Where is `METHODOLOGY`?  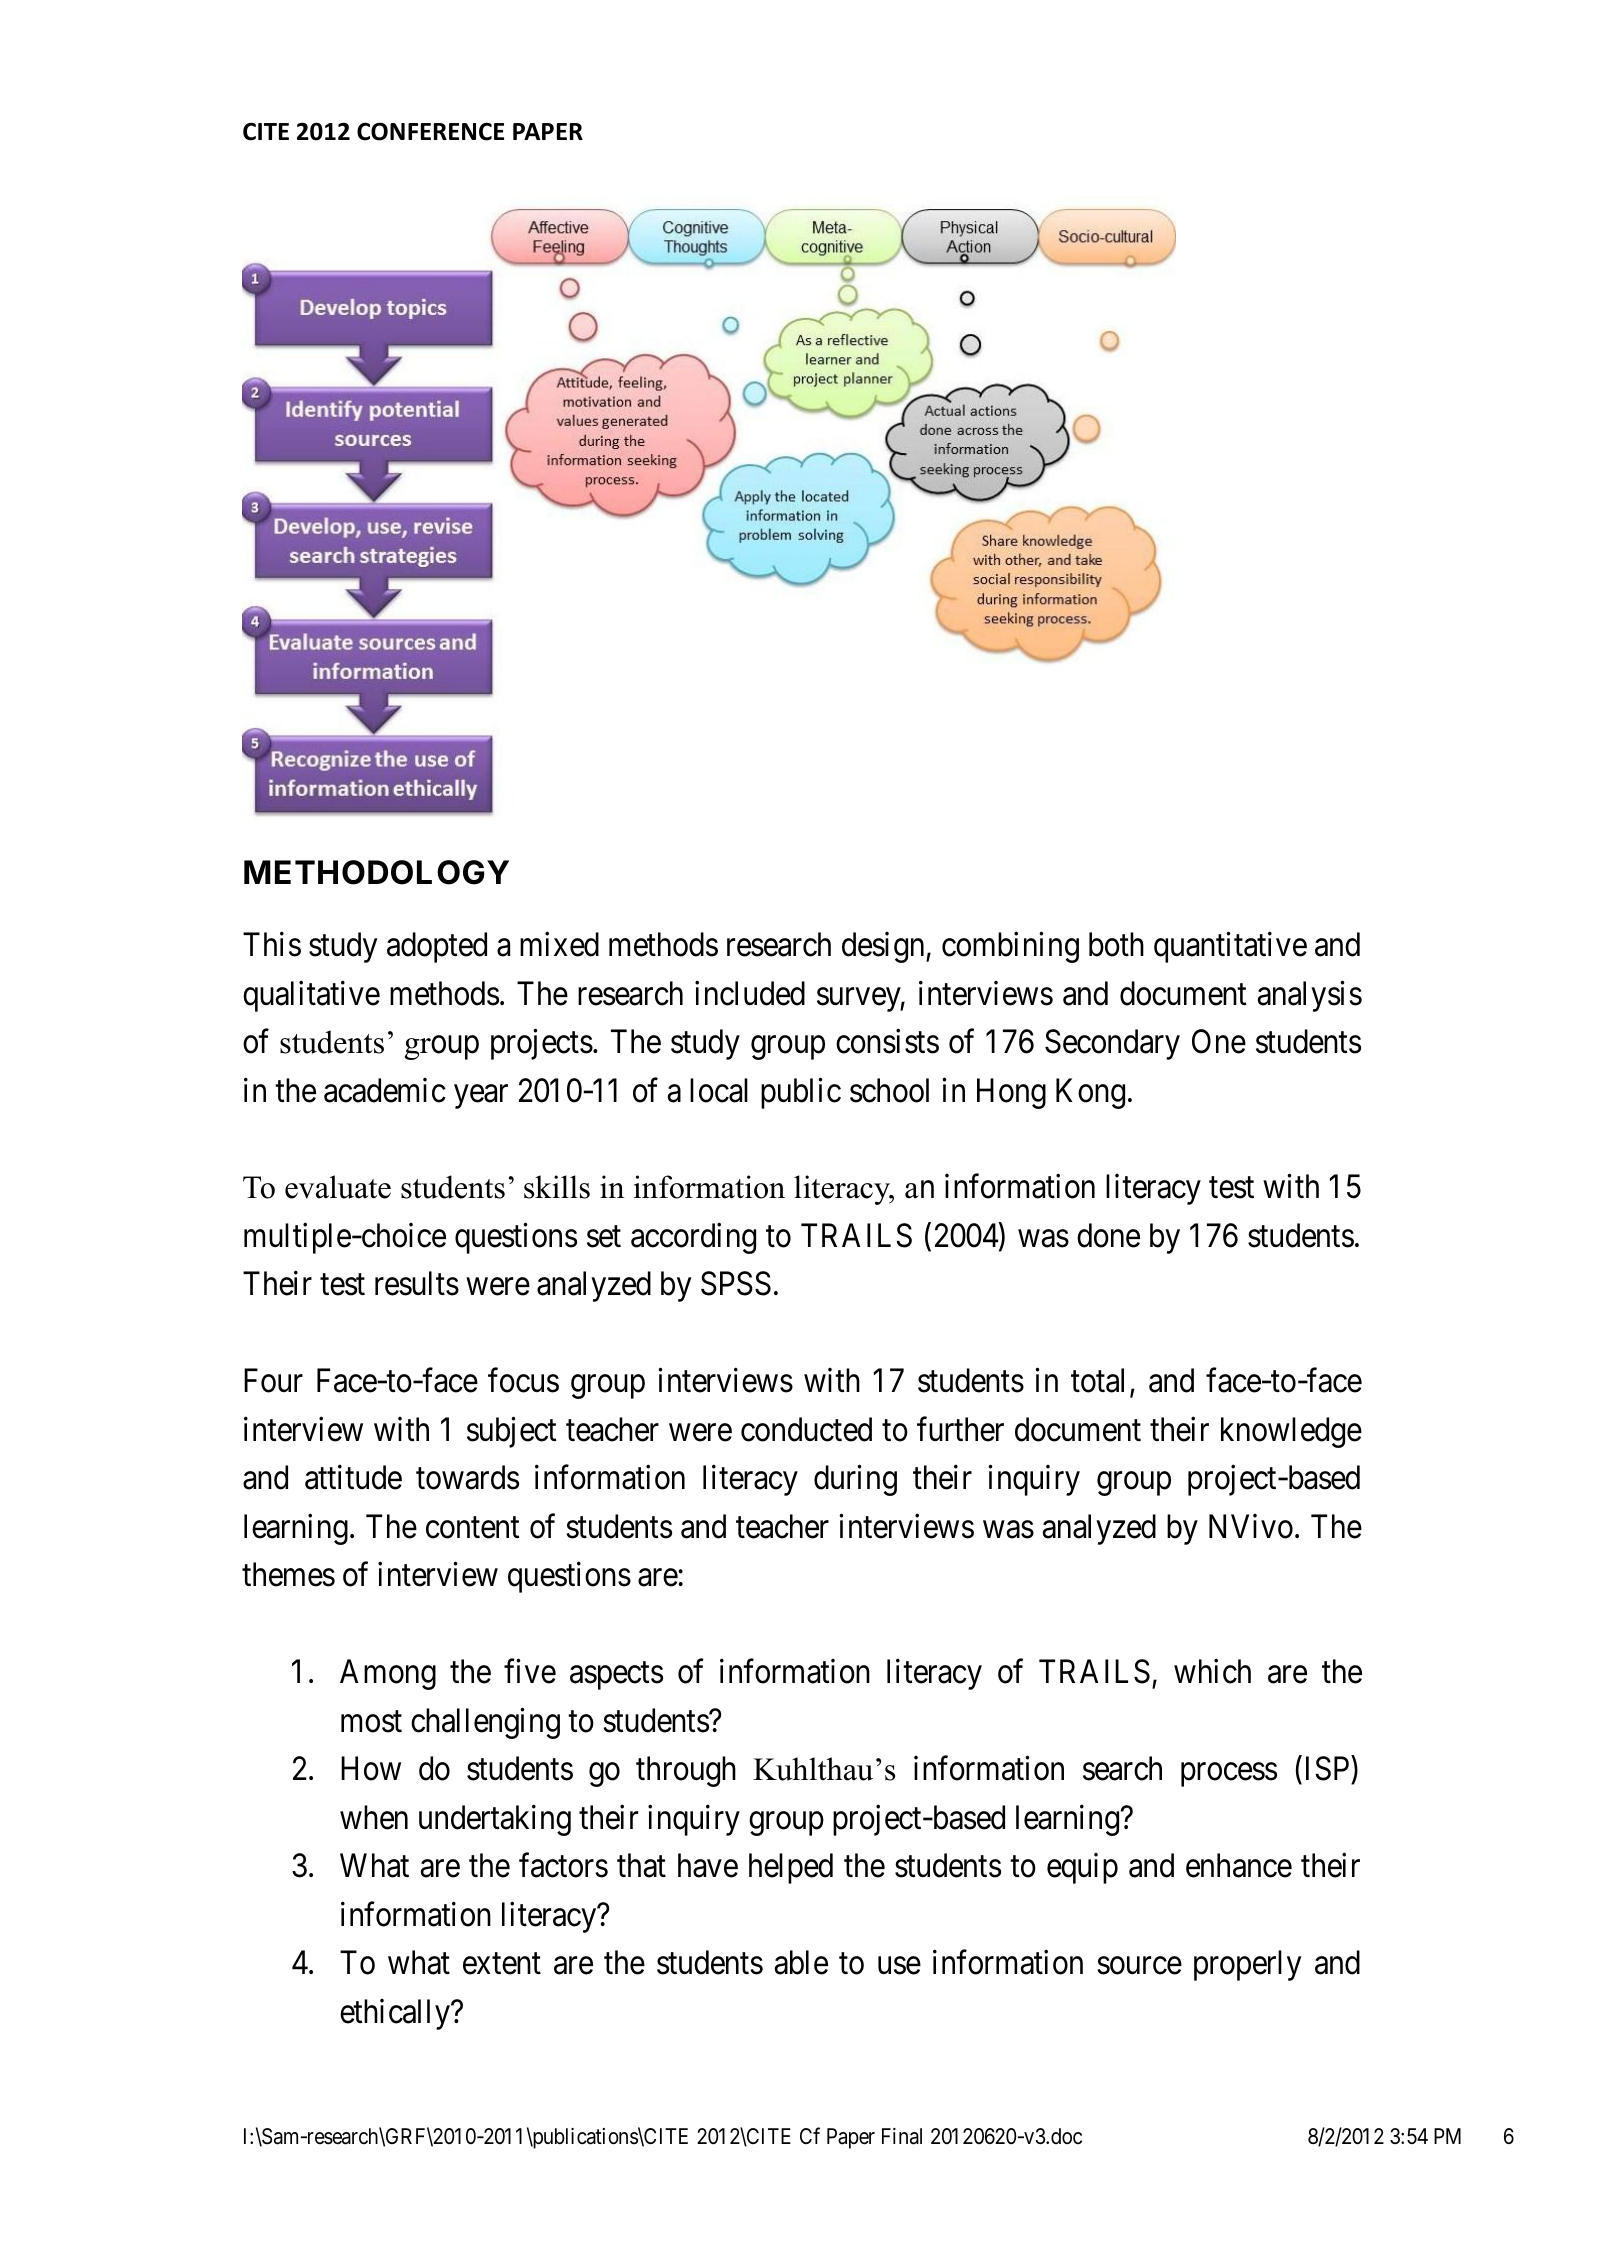 METHODOLOGY is located at coordinates (376, 872).
